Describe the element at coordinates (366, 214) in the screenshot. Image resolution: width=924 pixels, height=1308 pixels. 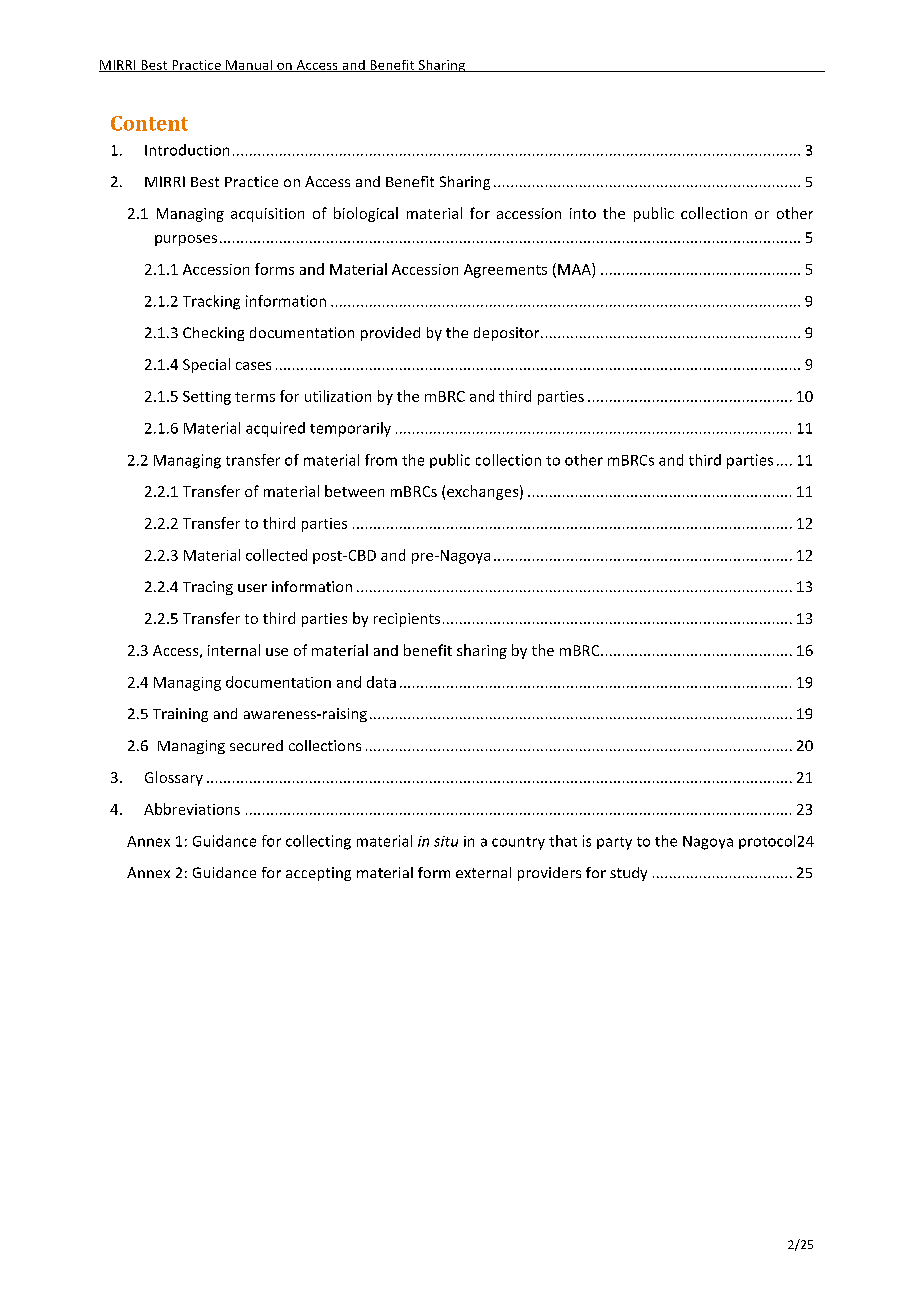
I see `biological` at that location.
